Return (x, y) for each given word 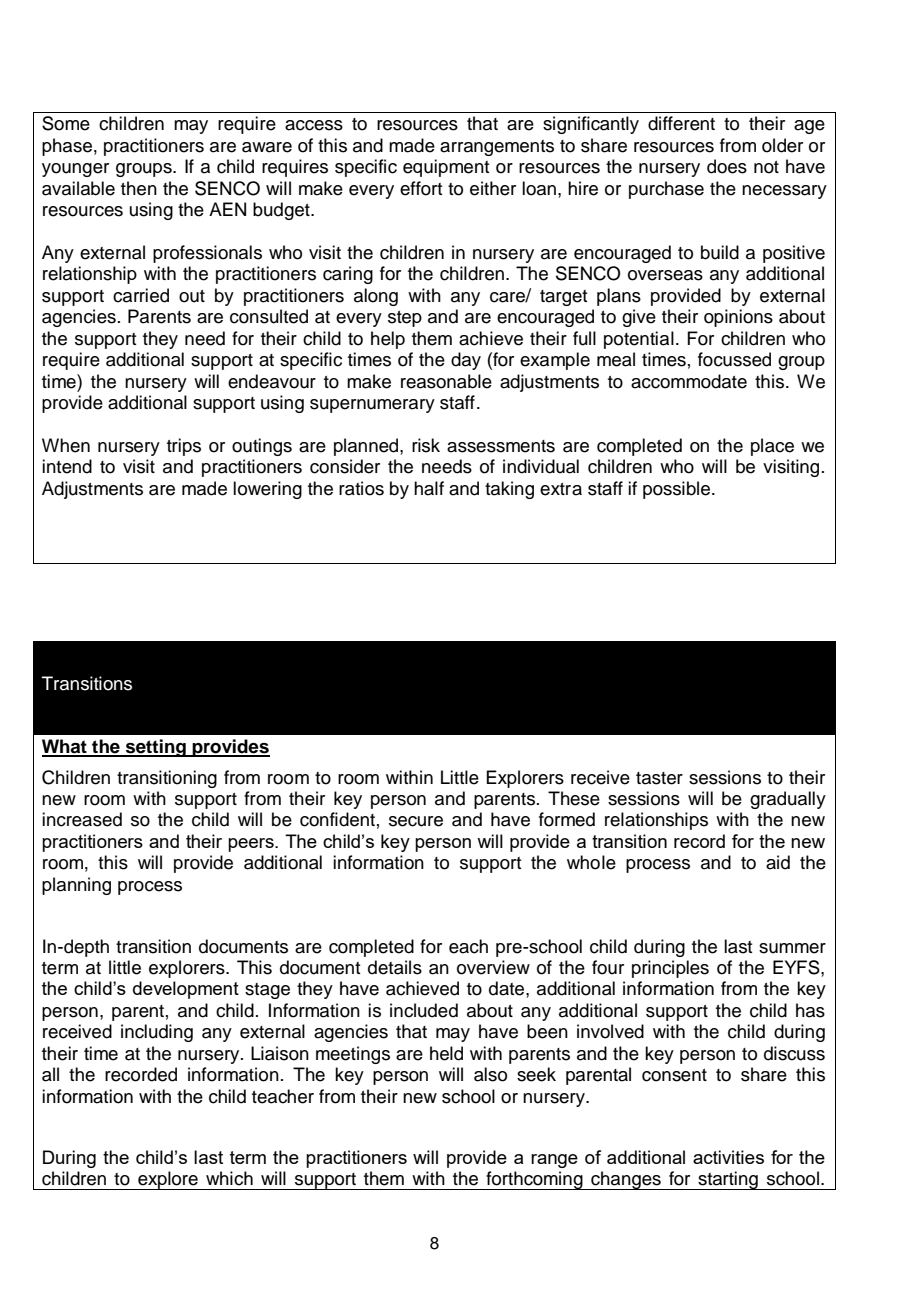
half (429, 488)
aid (778, 862)
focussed (734, 359)
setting (156, 748)
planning (76, 886)
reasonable (446, 381)
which (229, 1178)
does (727, 166)
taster (659, 778)
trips (184, 447)
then (139, 188)
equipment (446, 168)
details (395, 967)
